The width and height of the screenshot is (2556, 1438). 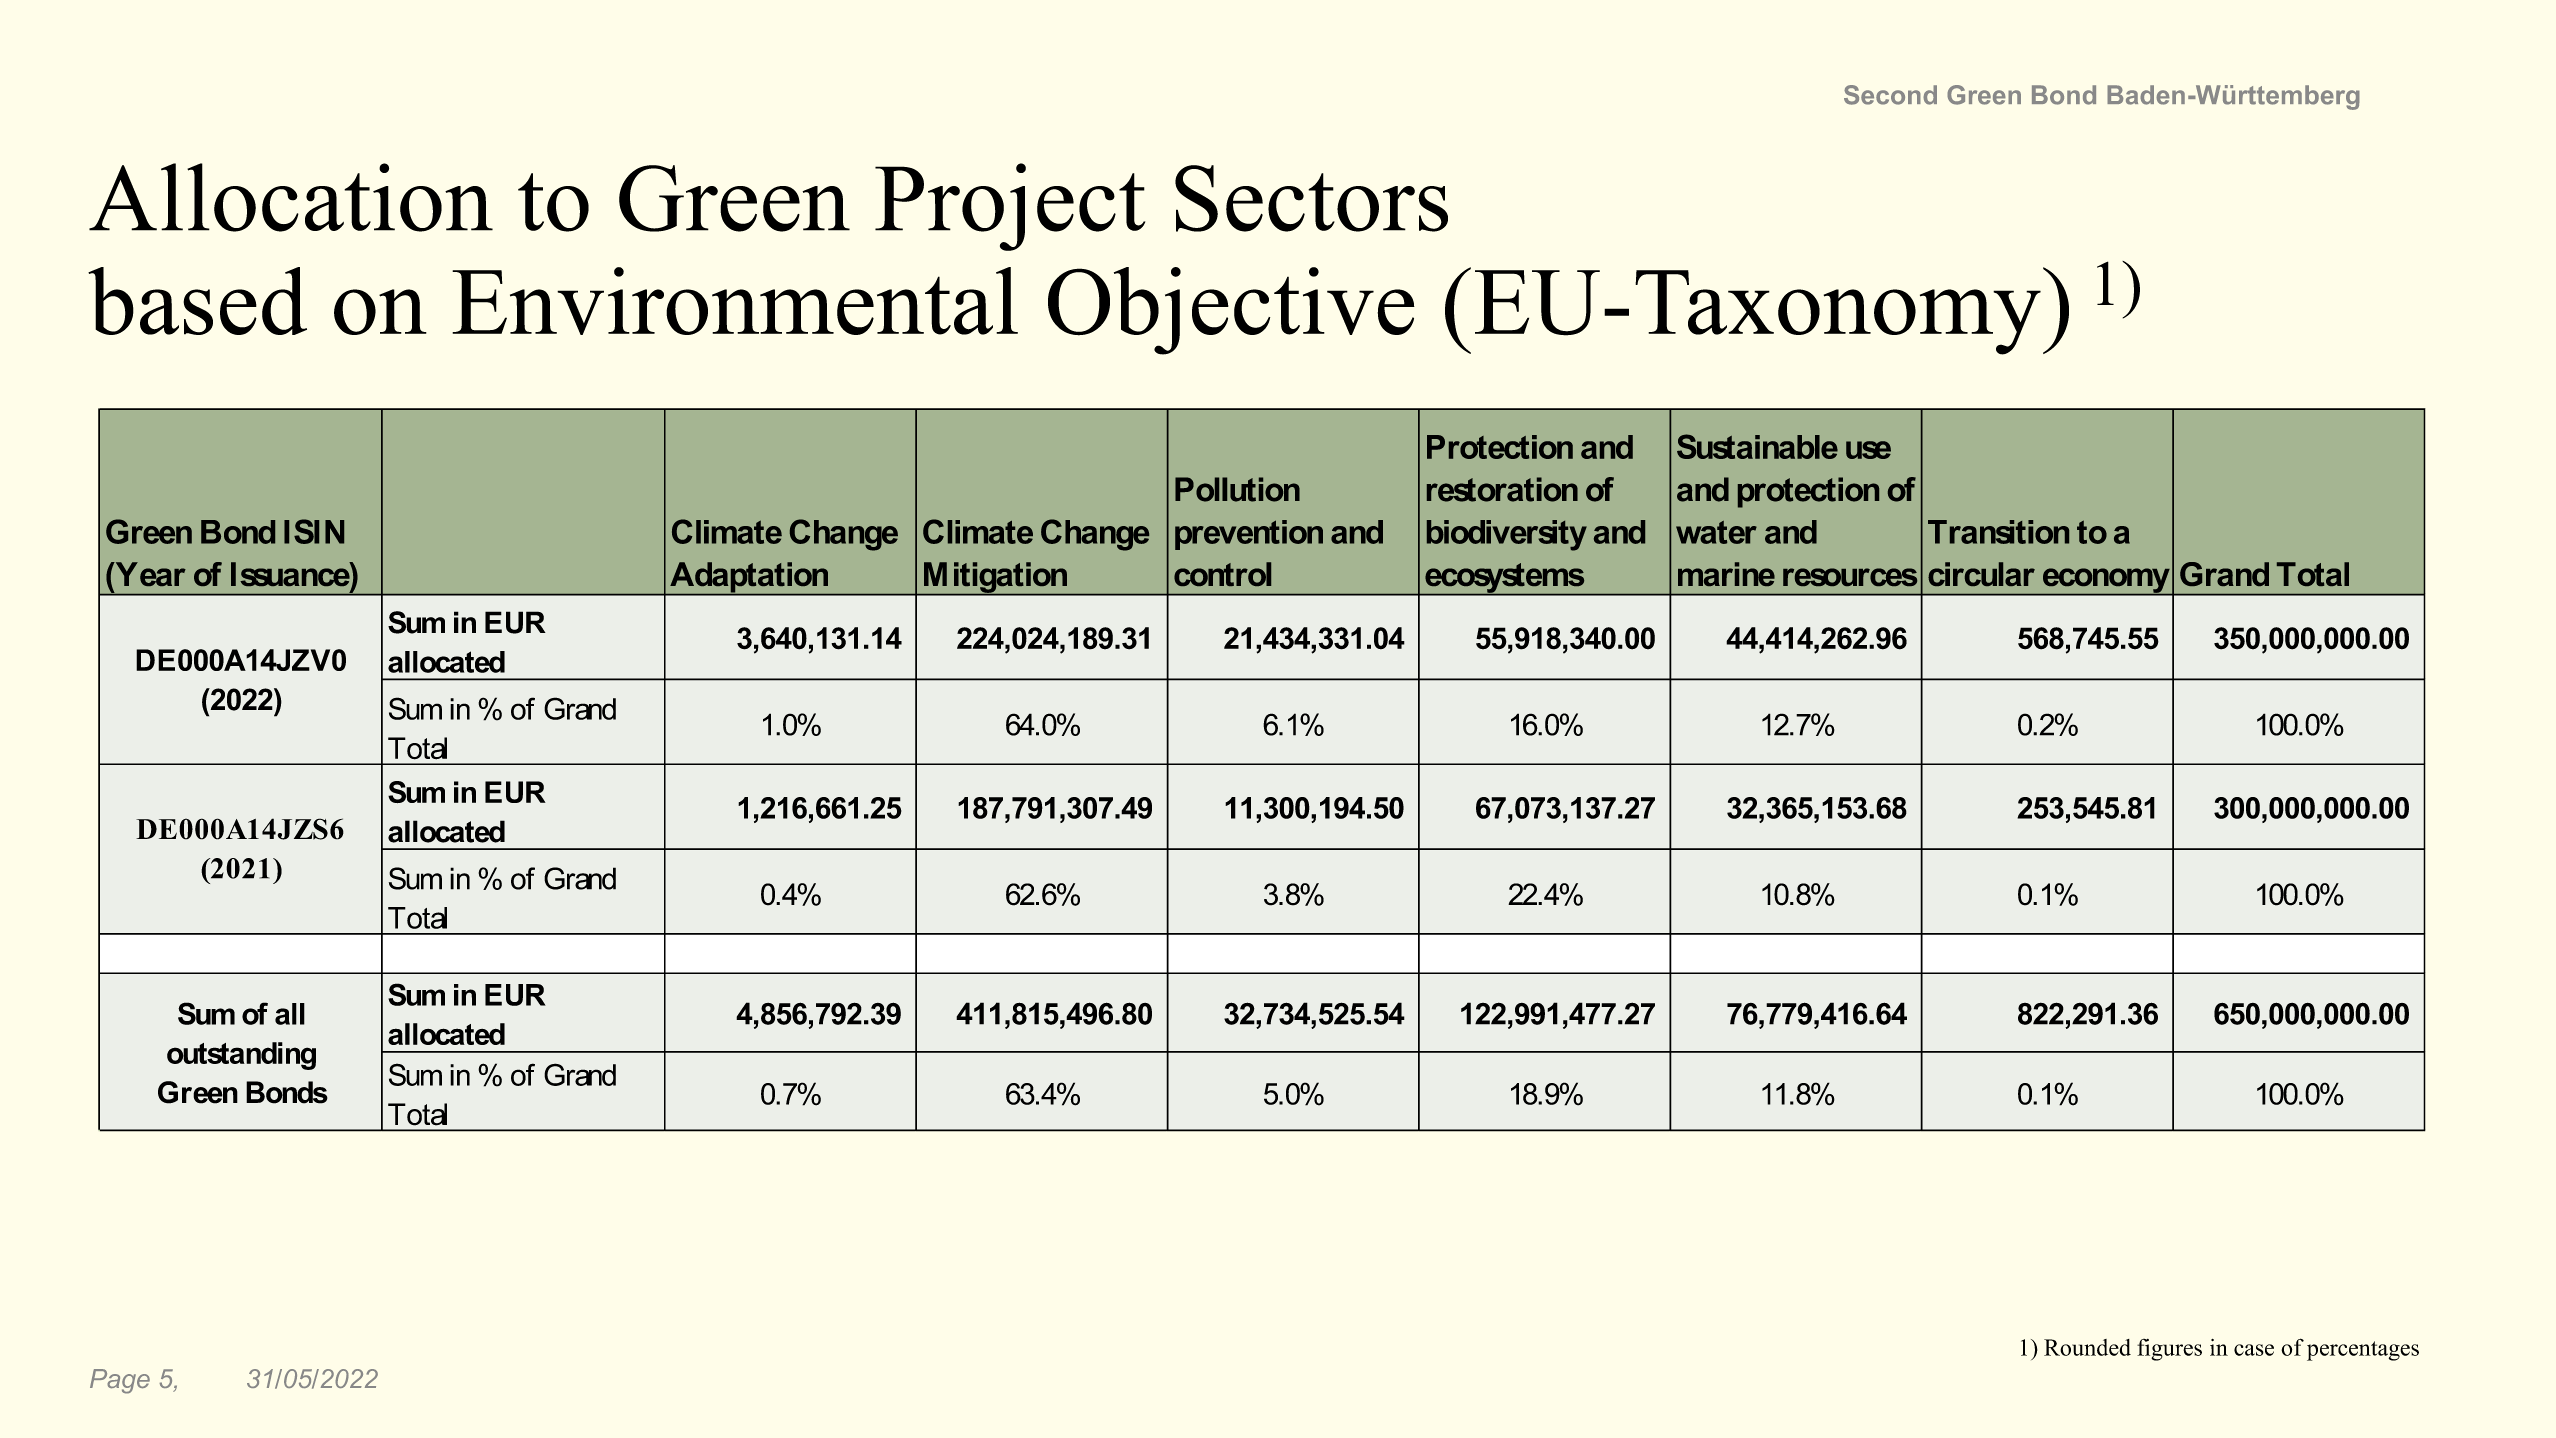 What do you see at coordinates (120, 1381) in the screenshot?
I see `Page` at bounding box center [120, 1381].
